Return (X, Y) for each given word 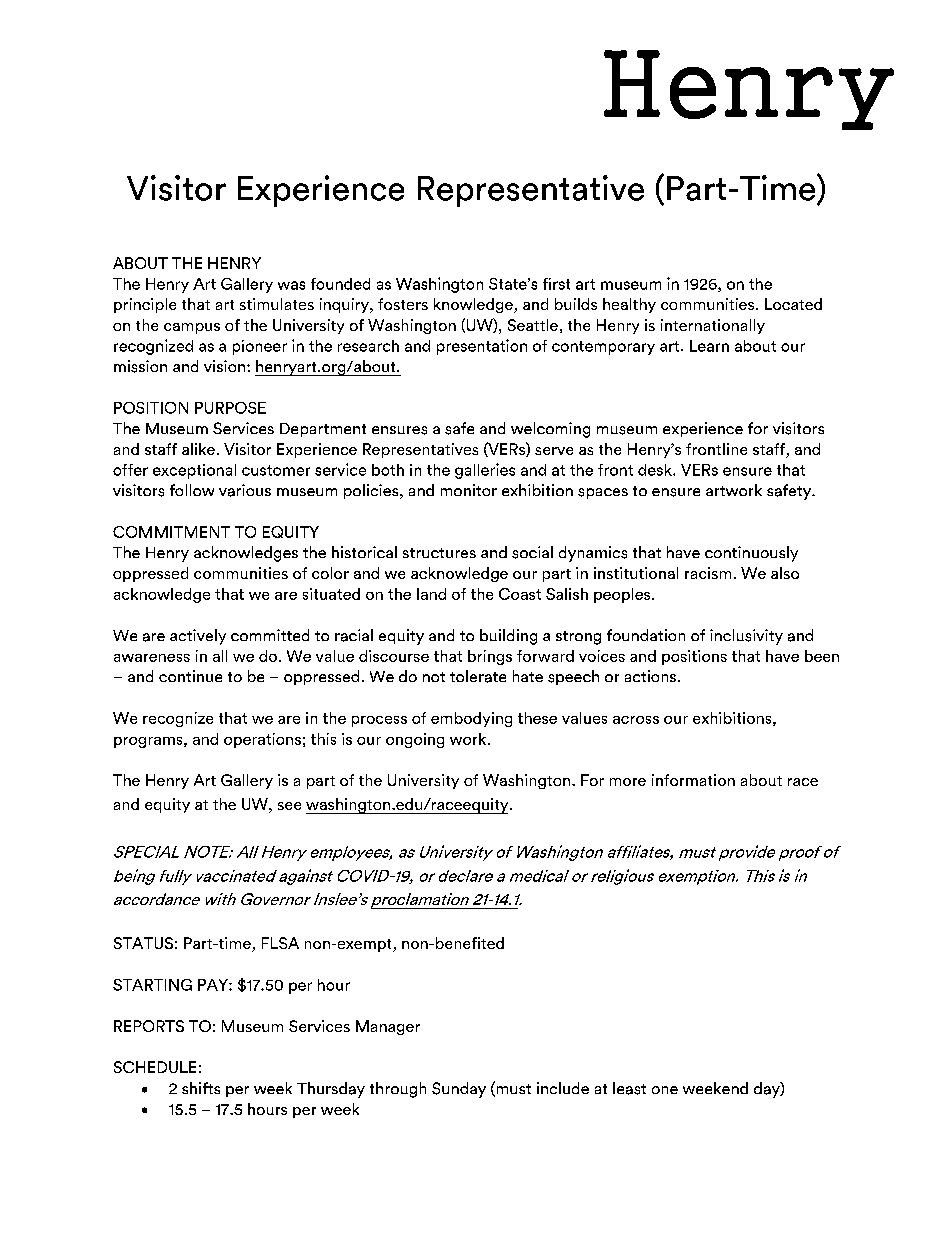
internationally (713, 326)
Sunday (459, 1090)
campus (192, 328)
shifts (201, 1088)
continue (190, 676)
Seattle (533, 325)
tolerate (478, 676)
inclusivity (746, 637)
